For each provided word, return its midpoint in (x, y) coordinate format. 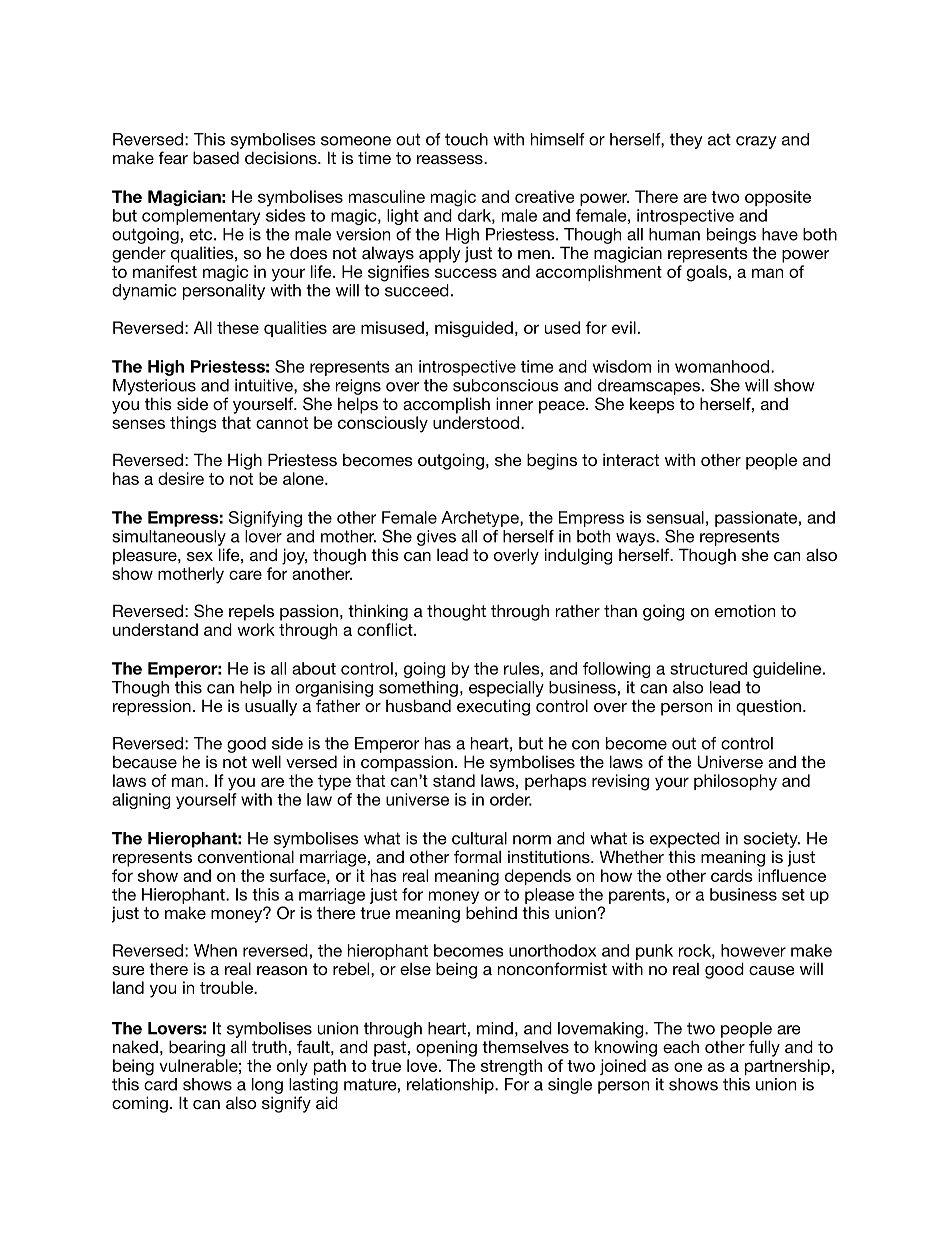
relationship (451, 1086)
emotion (745, 610)
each (681, 1046)
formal (477, 856)
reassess (451, 159)
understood (477, 422)
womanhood (723, 366)
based (216, 157)
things (193, 424)
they (686, 141)
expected (685, 840)
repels (251, 612)
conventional (246, 856)
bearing (197, 1048)
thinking (378, 612)
